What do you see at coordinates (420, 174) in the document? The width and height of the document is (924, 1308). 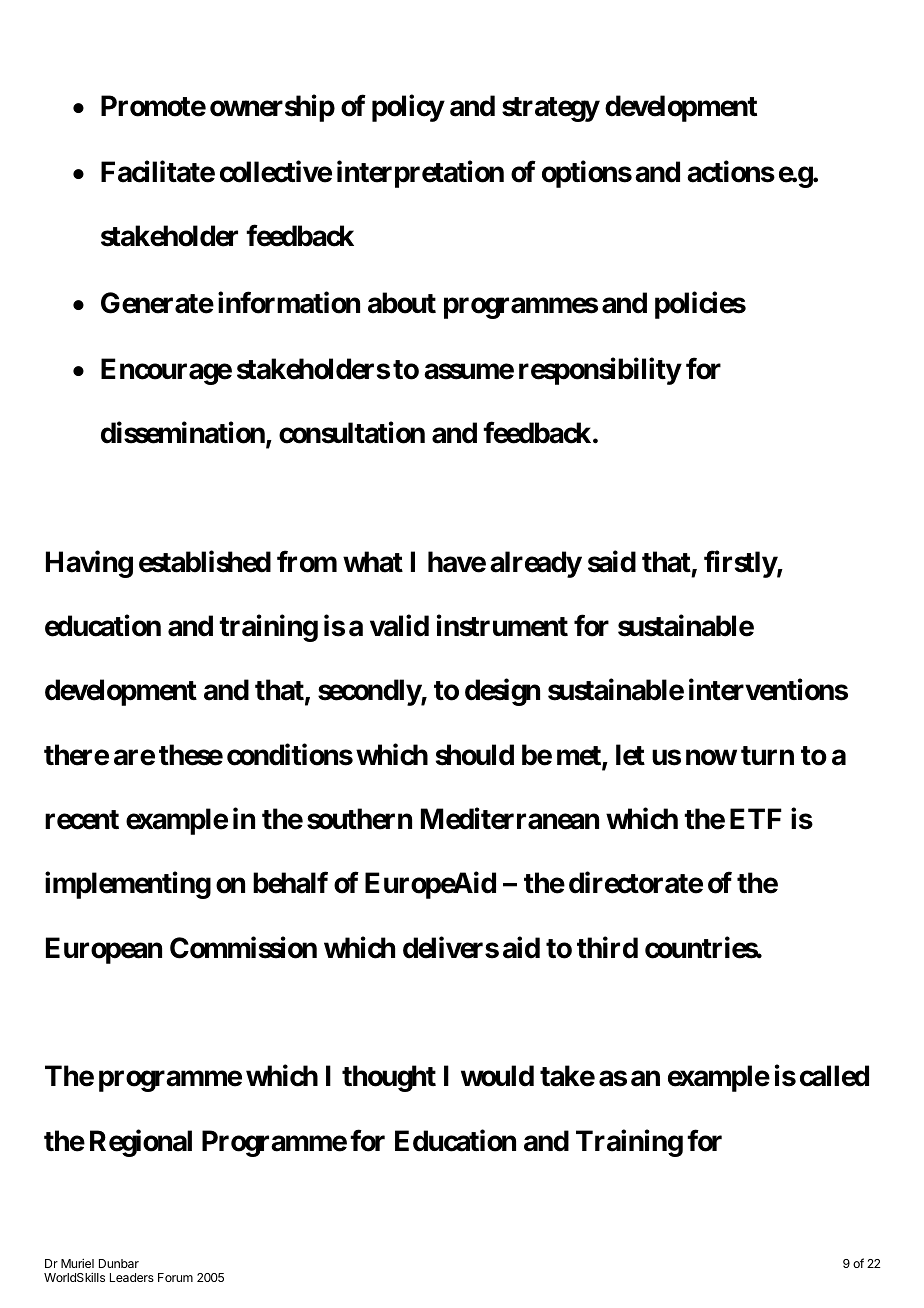 I see `interpretation` at bounding box center [420, 174].
